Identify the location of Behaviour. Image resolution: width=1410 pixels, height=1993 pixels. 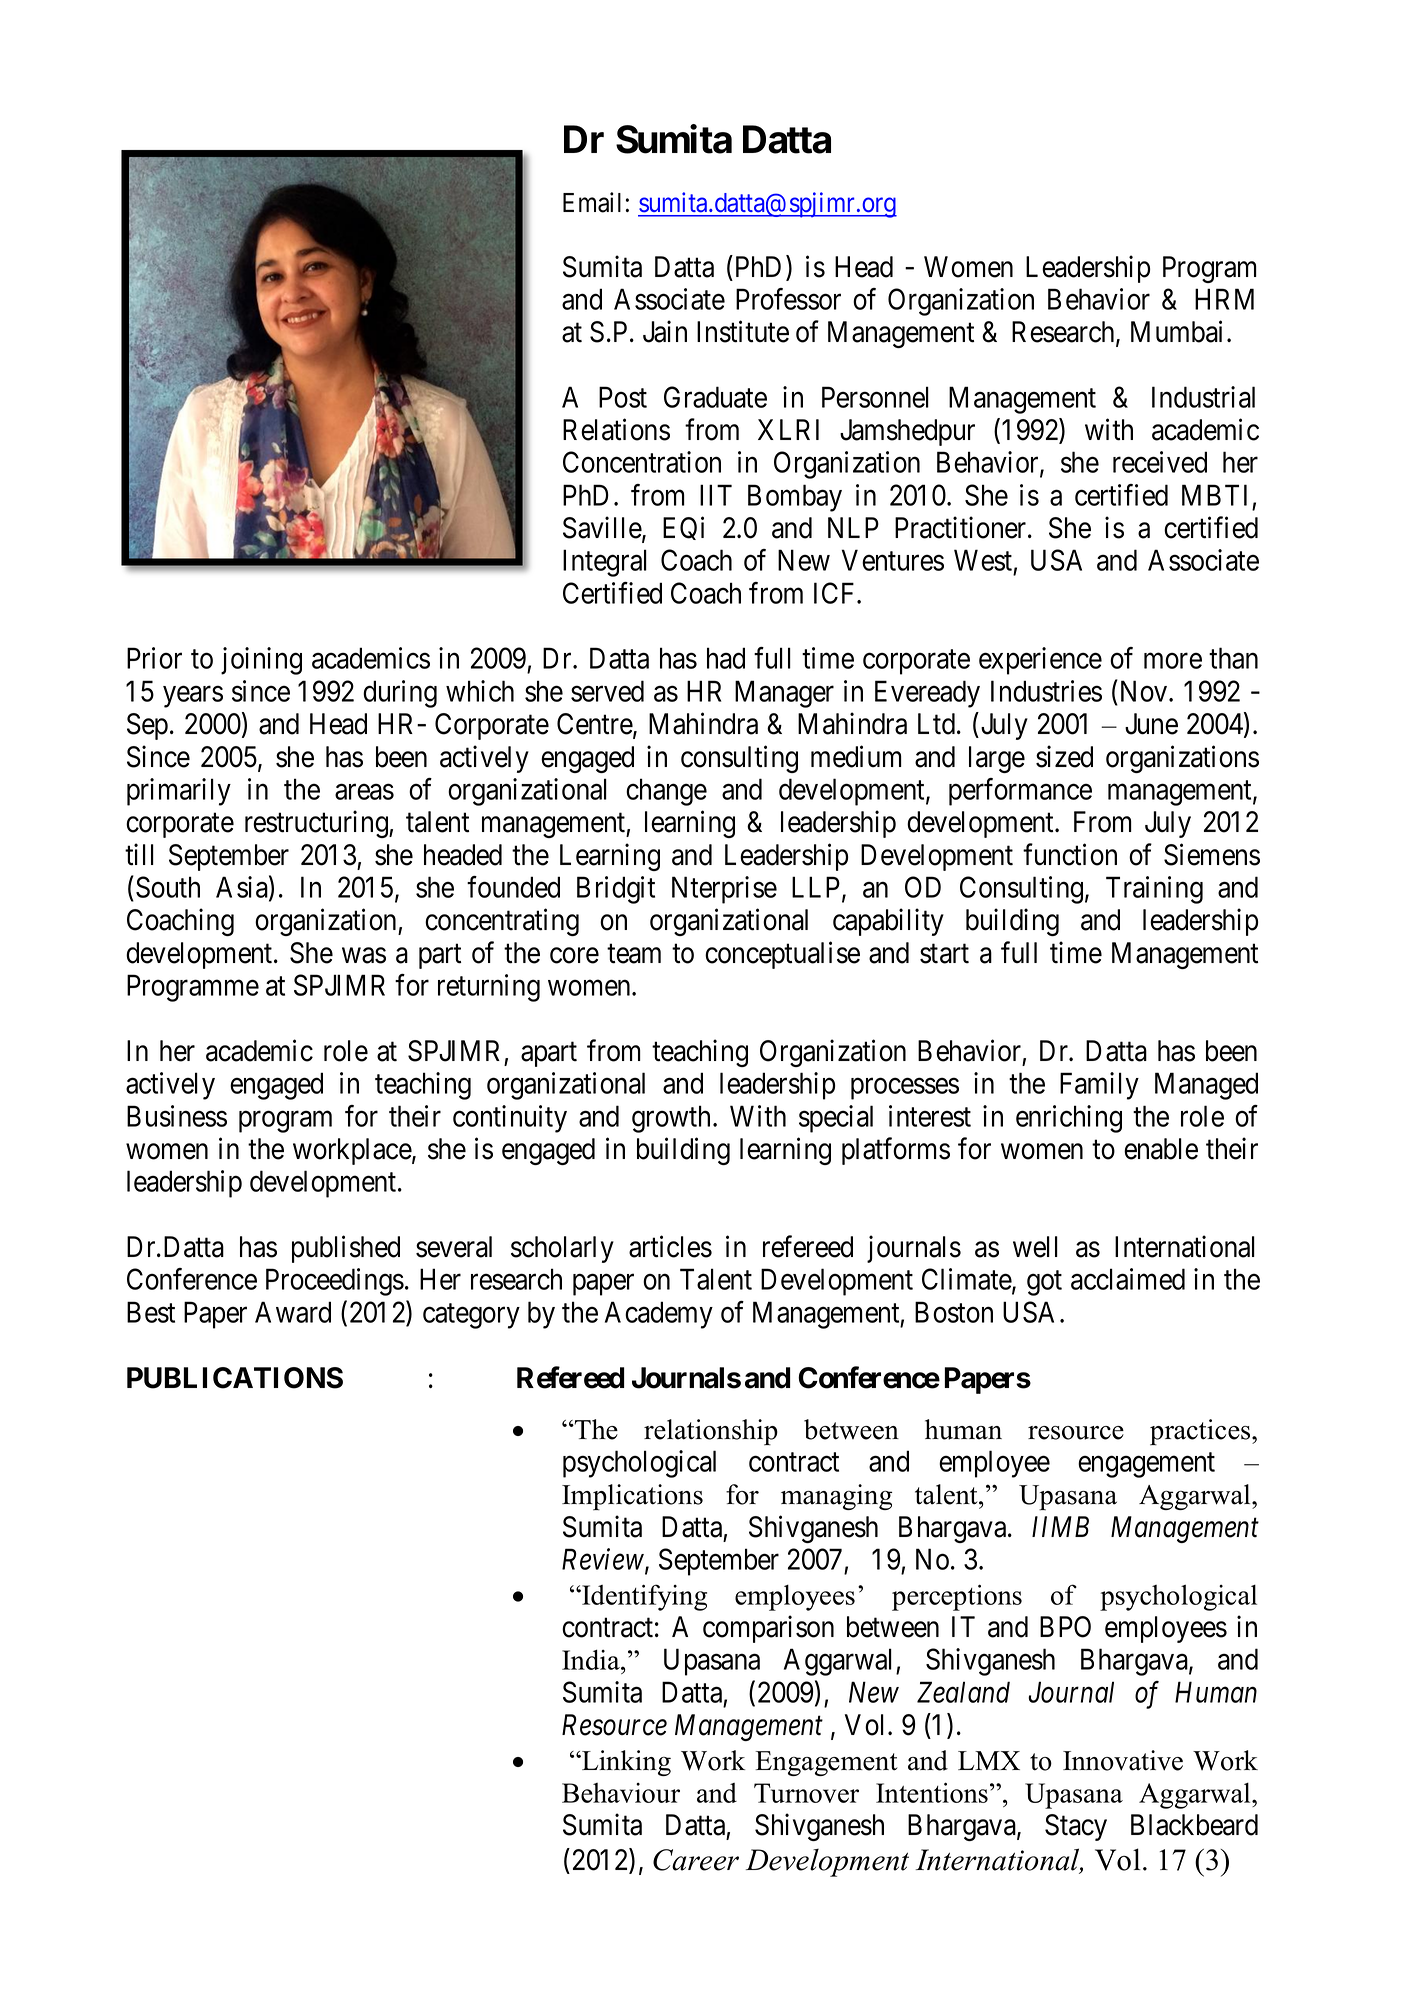
(621, 1793).
